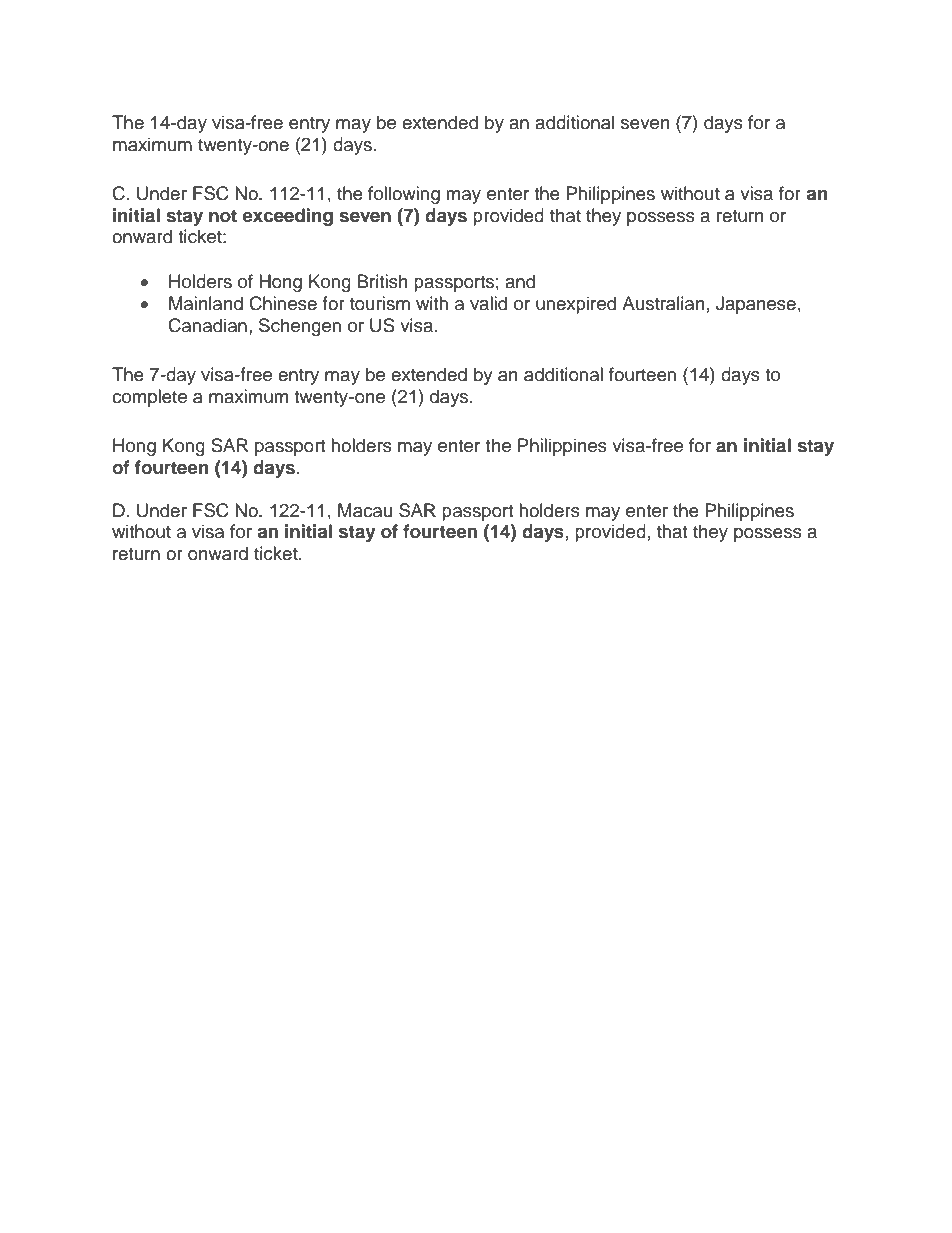 This screenshot has height=1233, width=952. Describe the element at coordinates (663, 303) in the screenshot. I see `Australian` at that location.
